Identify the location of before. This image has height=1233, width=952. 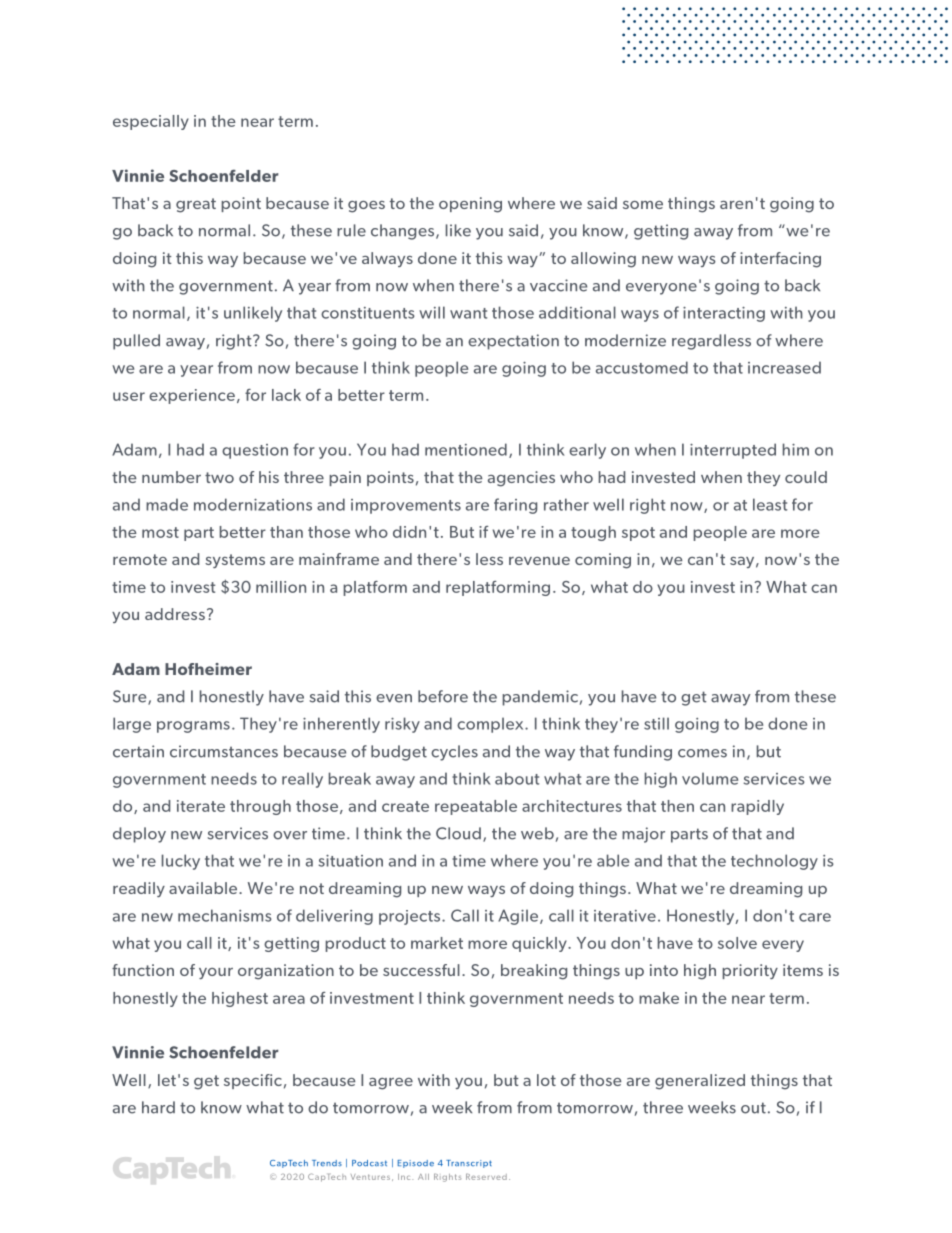
(443, 696).
